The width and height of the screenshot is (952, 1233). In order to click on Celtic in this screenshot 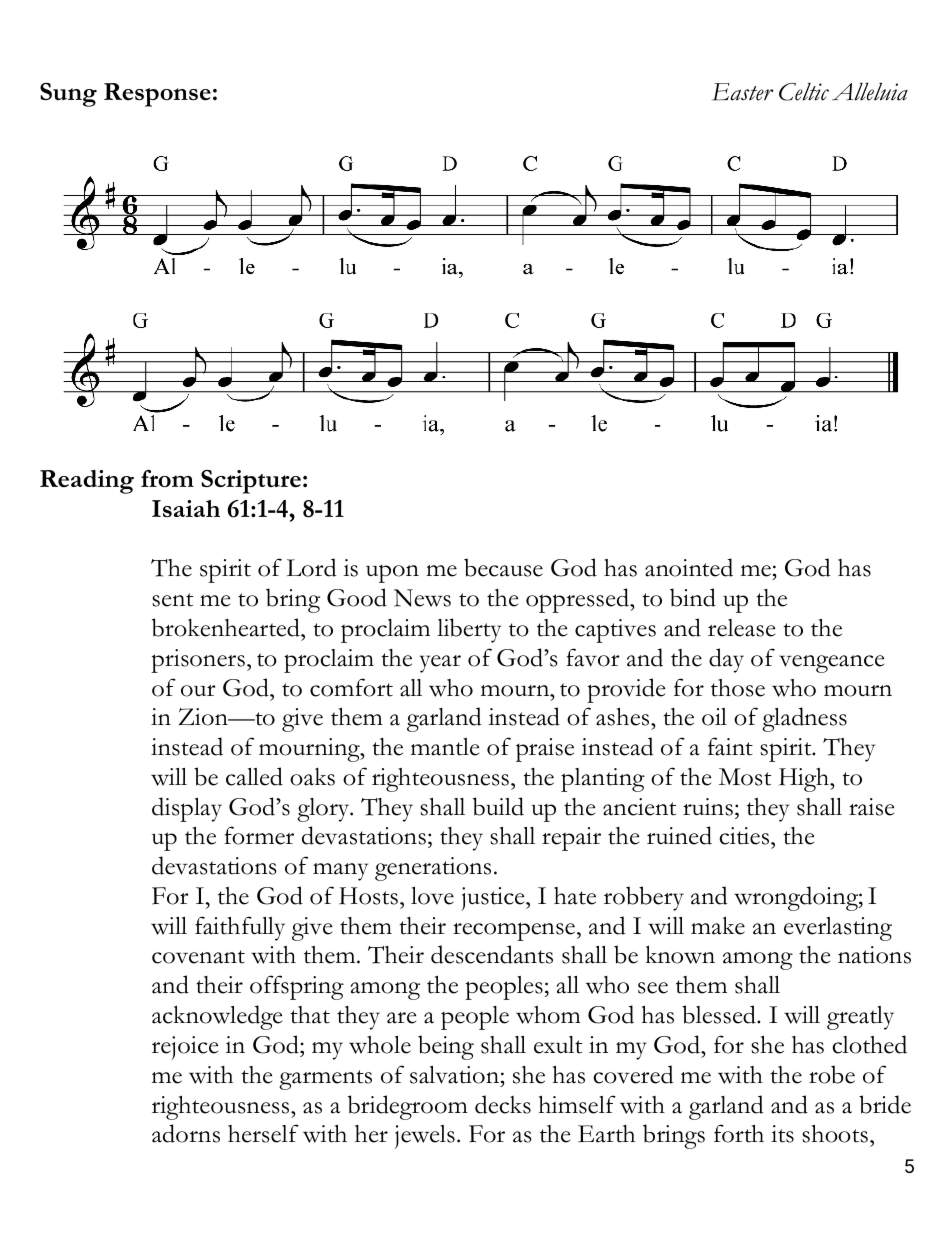, I will do `click(804, 92)`.
